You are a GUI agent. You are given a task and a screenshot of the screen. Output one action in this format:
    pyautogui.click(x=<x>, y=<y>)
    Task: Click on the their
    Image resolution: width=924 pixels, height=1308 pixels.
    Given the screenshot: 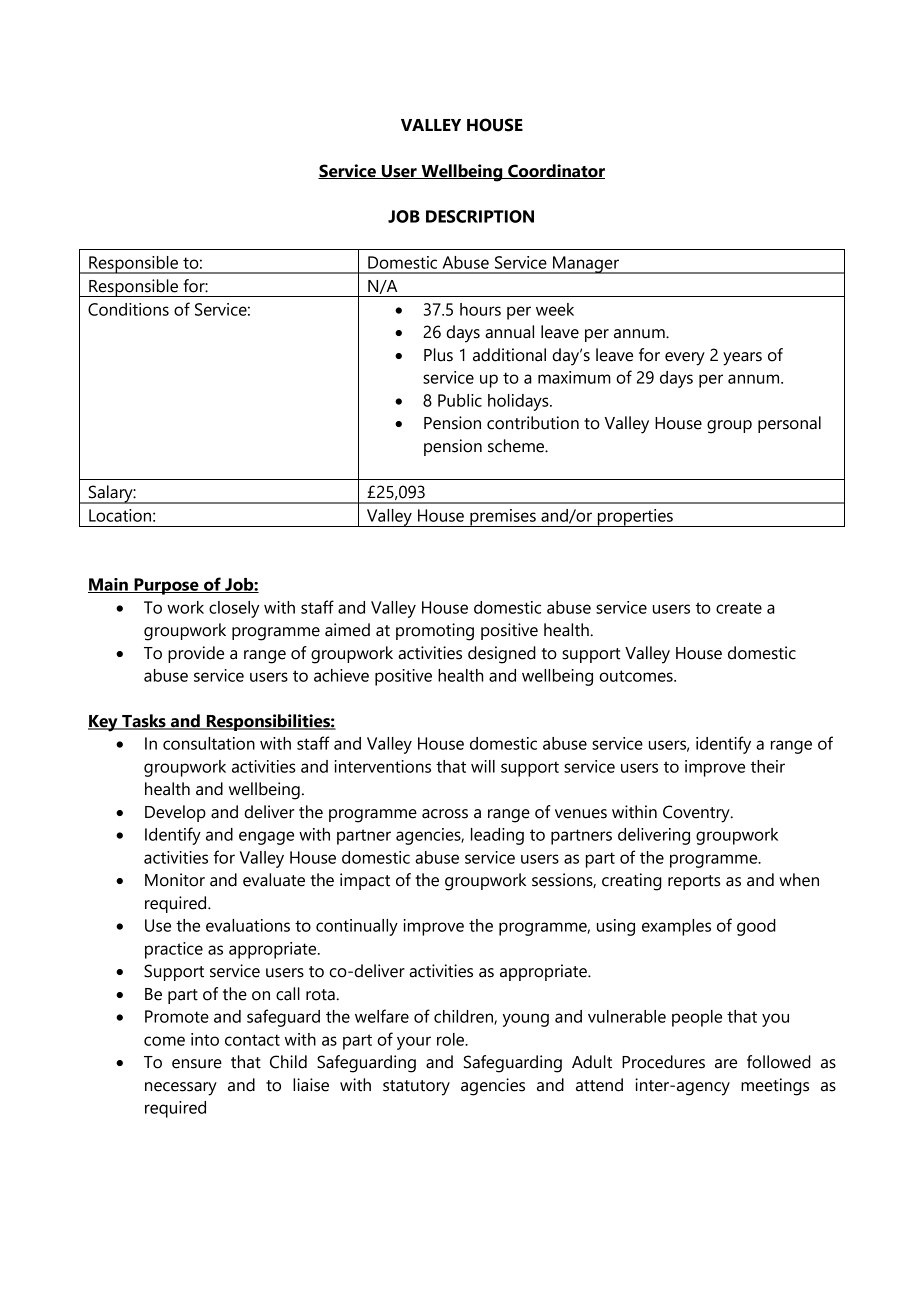 What is the action you would take?
    pyautogui.click(x=768, y=766)
